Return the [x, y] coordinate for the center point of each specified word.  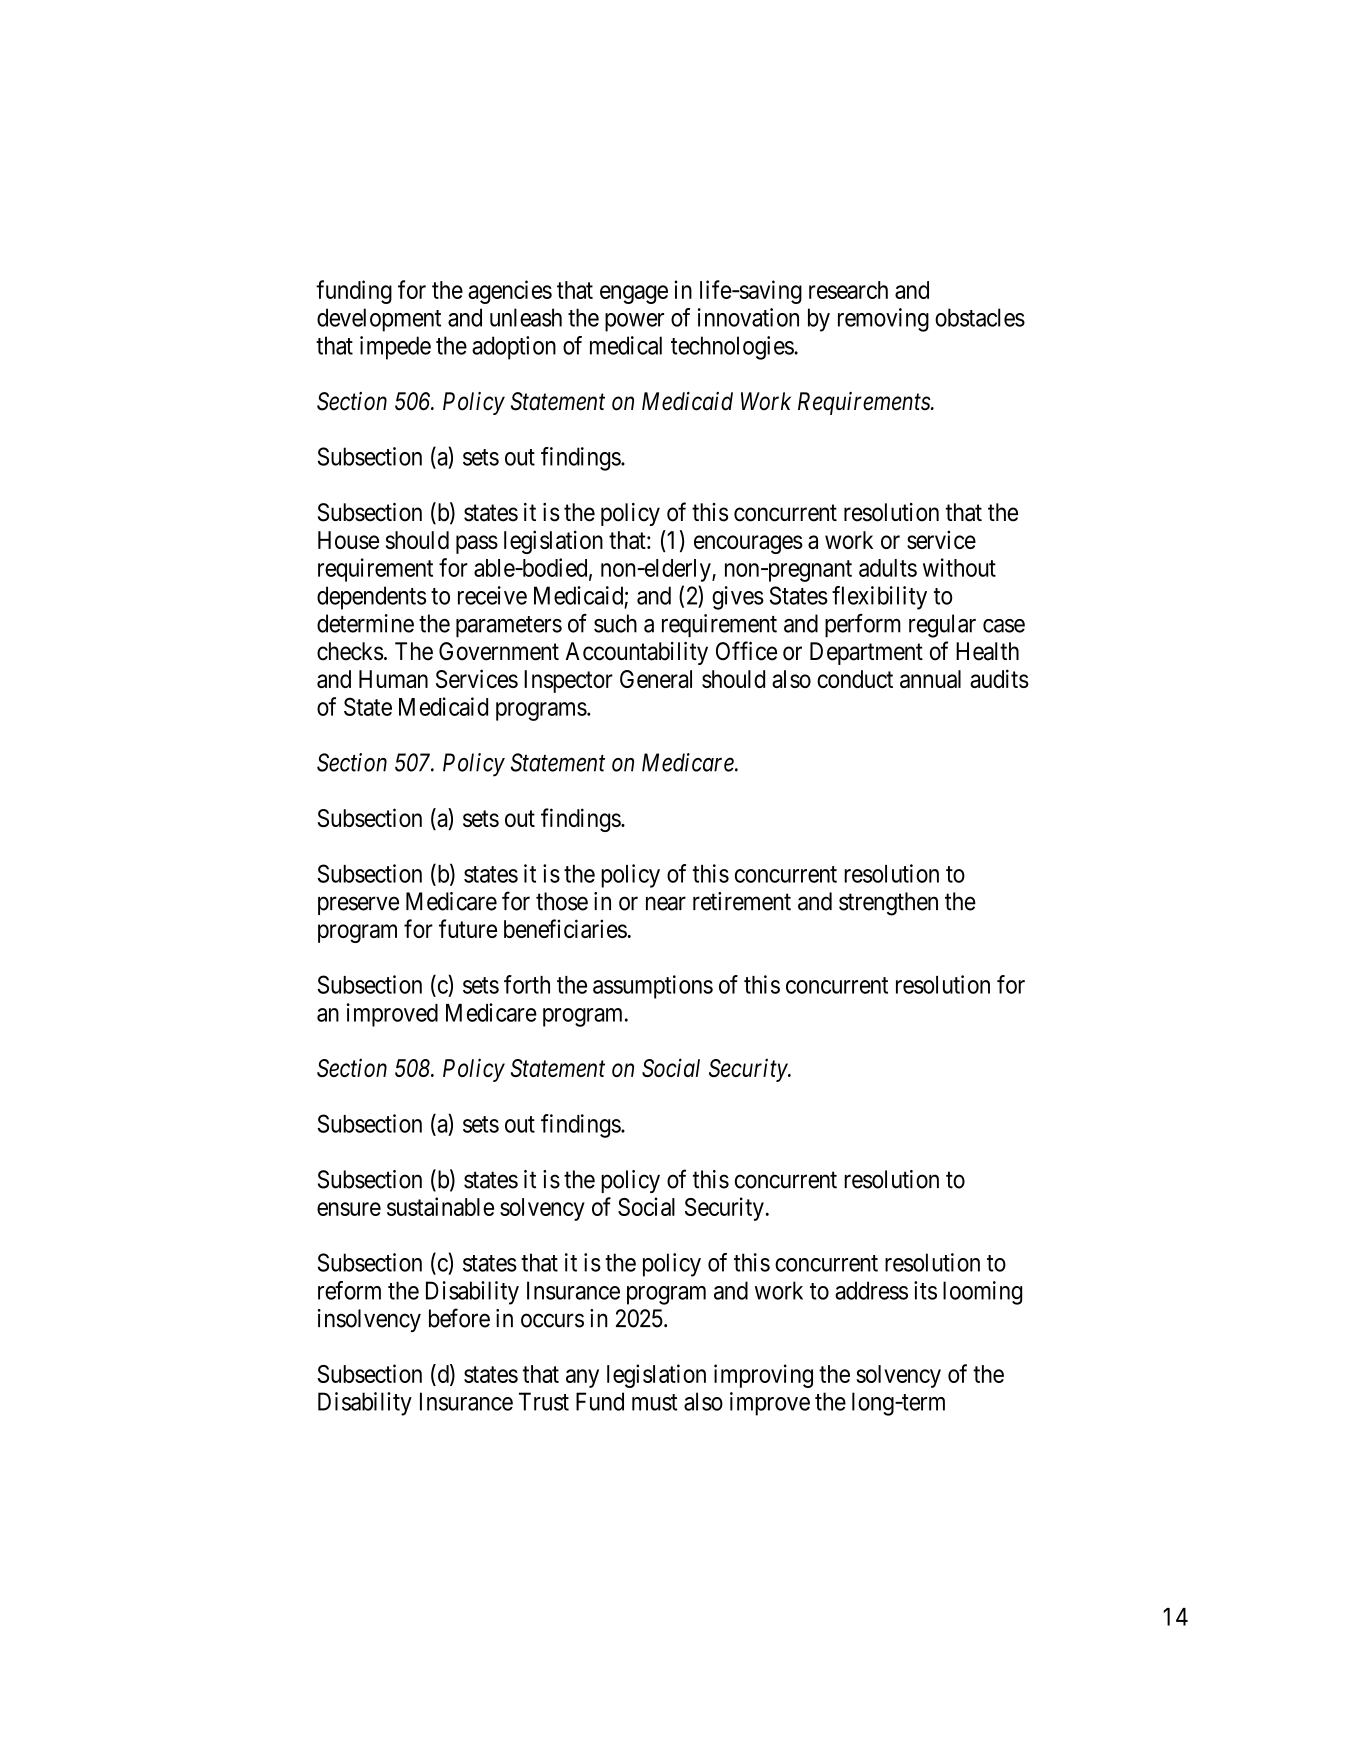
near [666, 904]
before [459, 1318]
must [655, 1402]
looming [982, 1293]
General [656, 679]
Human [393, 679]
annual [930, 679]
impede [395, 348]
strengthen [888, 904]
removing [883, 320]
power [634, 322]
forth [527, 984]
